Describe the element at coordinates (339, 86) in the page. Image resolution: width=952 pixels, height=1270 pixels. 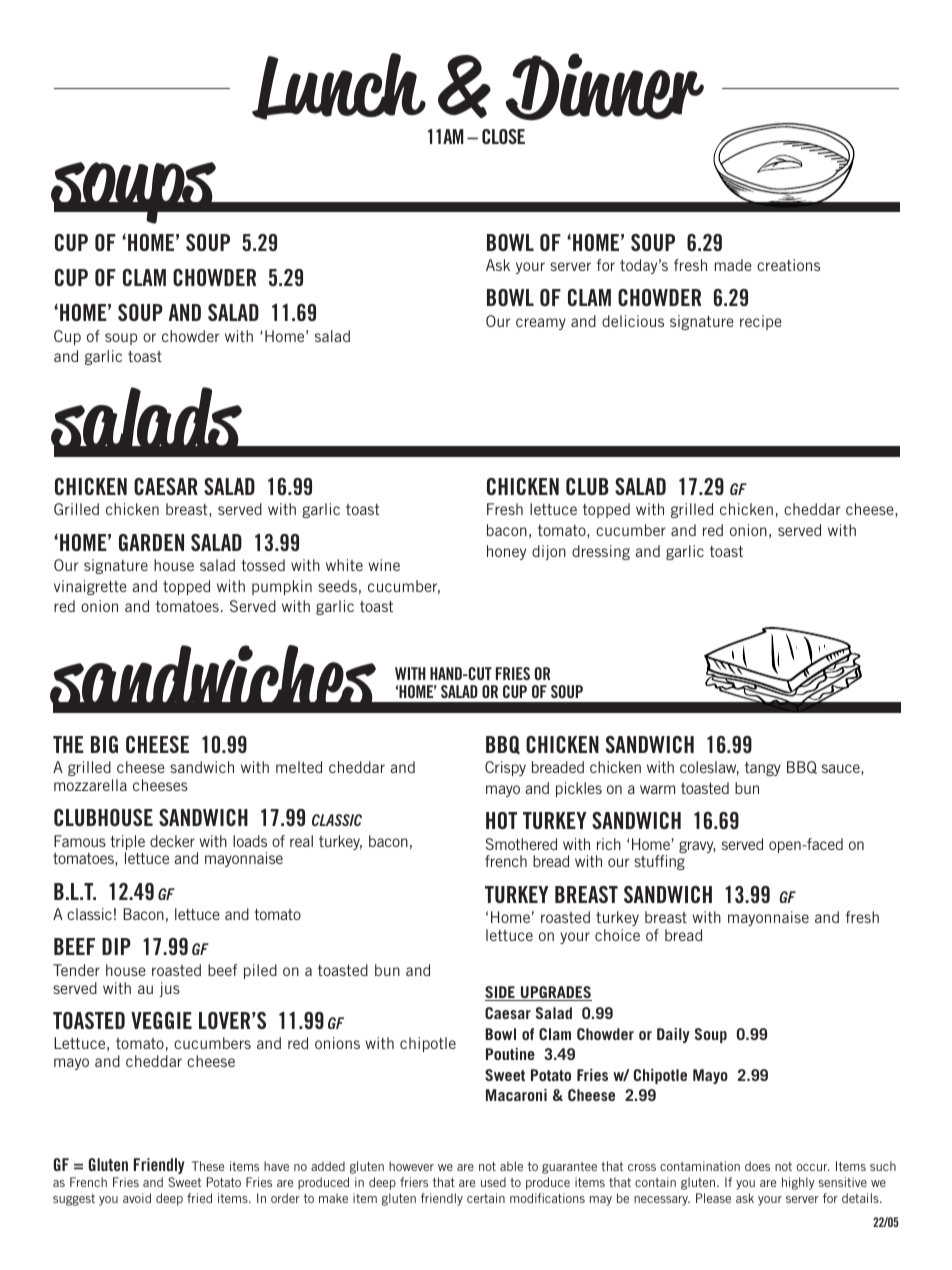
I see `Lunch` at that location.
